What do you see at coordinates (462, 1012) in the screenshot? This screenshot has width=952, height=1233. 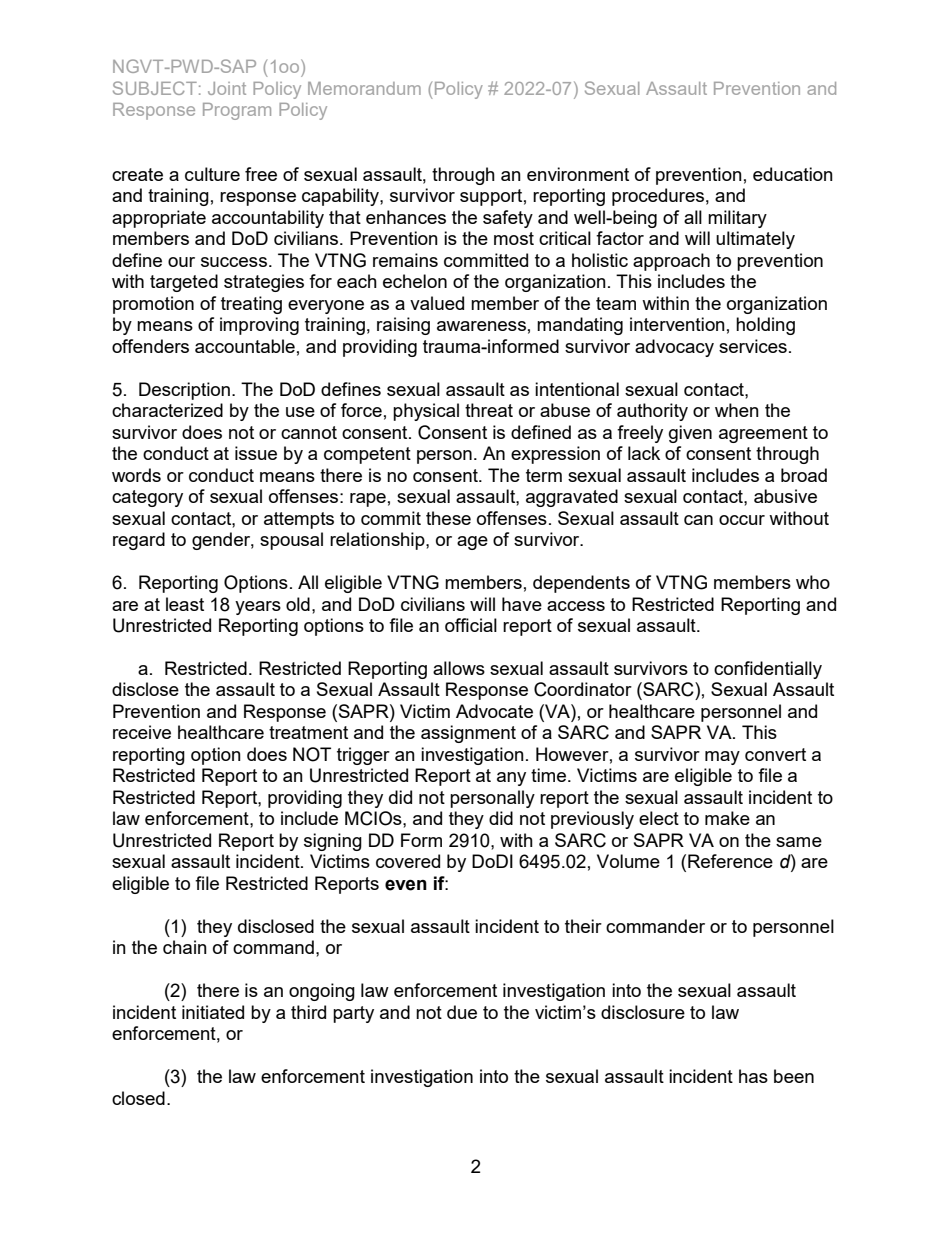 I see `due` at bounding box center [462, 1012].
